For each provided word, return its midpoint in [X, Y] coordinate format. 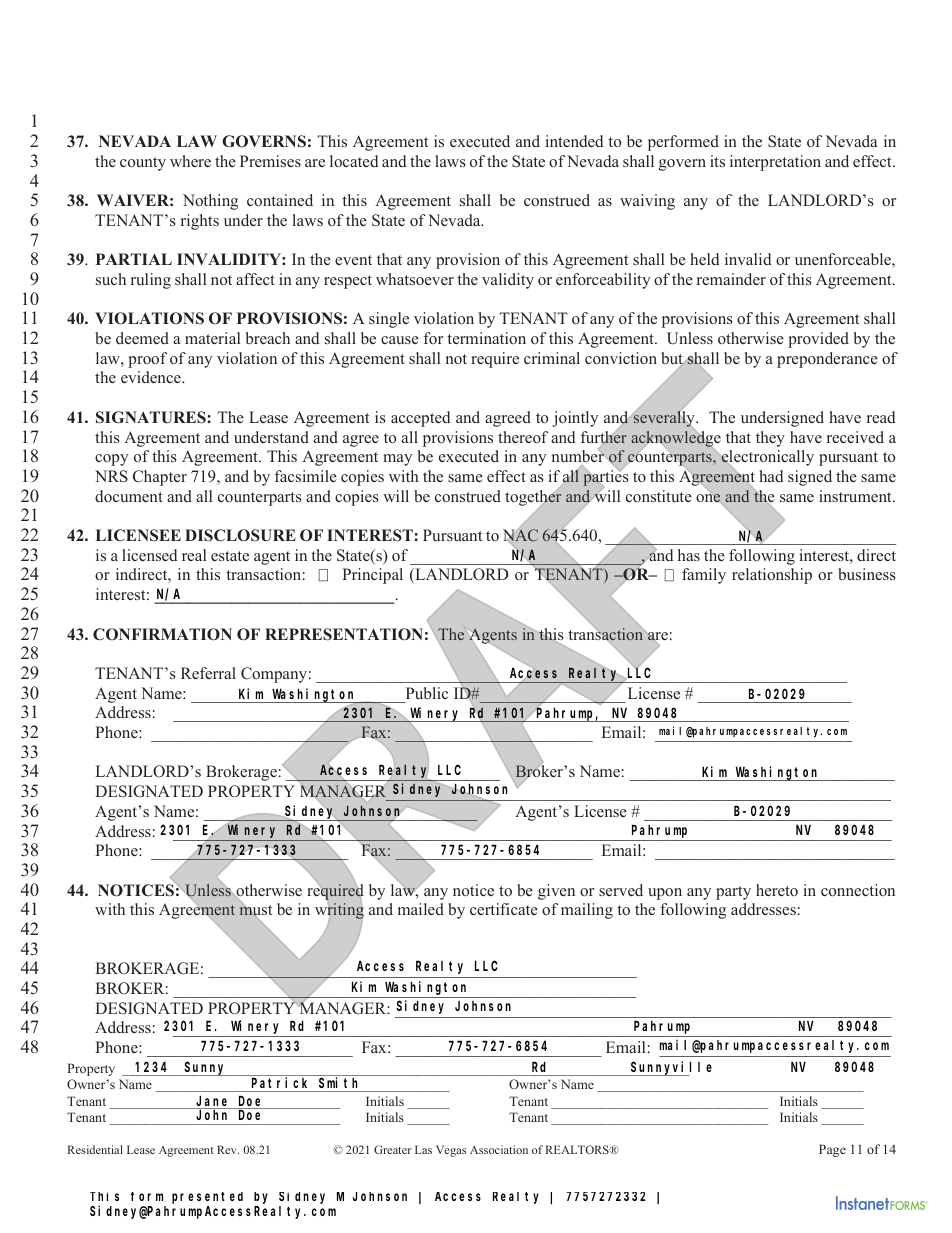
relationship [772, 576]
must [255, 910]
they [770, 439]
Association [499, 1149]
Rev [228, 1149]
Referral [208, 673]
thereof [523, 437]
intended [575, 141]
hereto [777, 890]
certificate [504, 909]
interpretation [775, 163]
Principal [372, 576]
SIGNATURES [151, 417]
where [190, 161]
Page [832, 1150]
